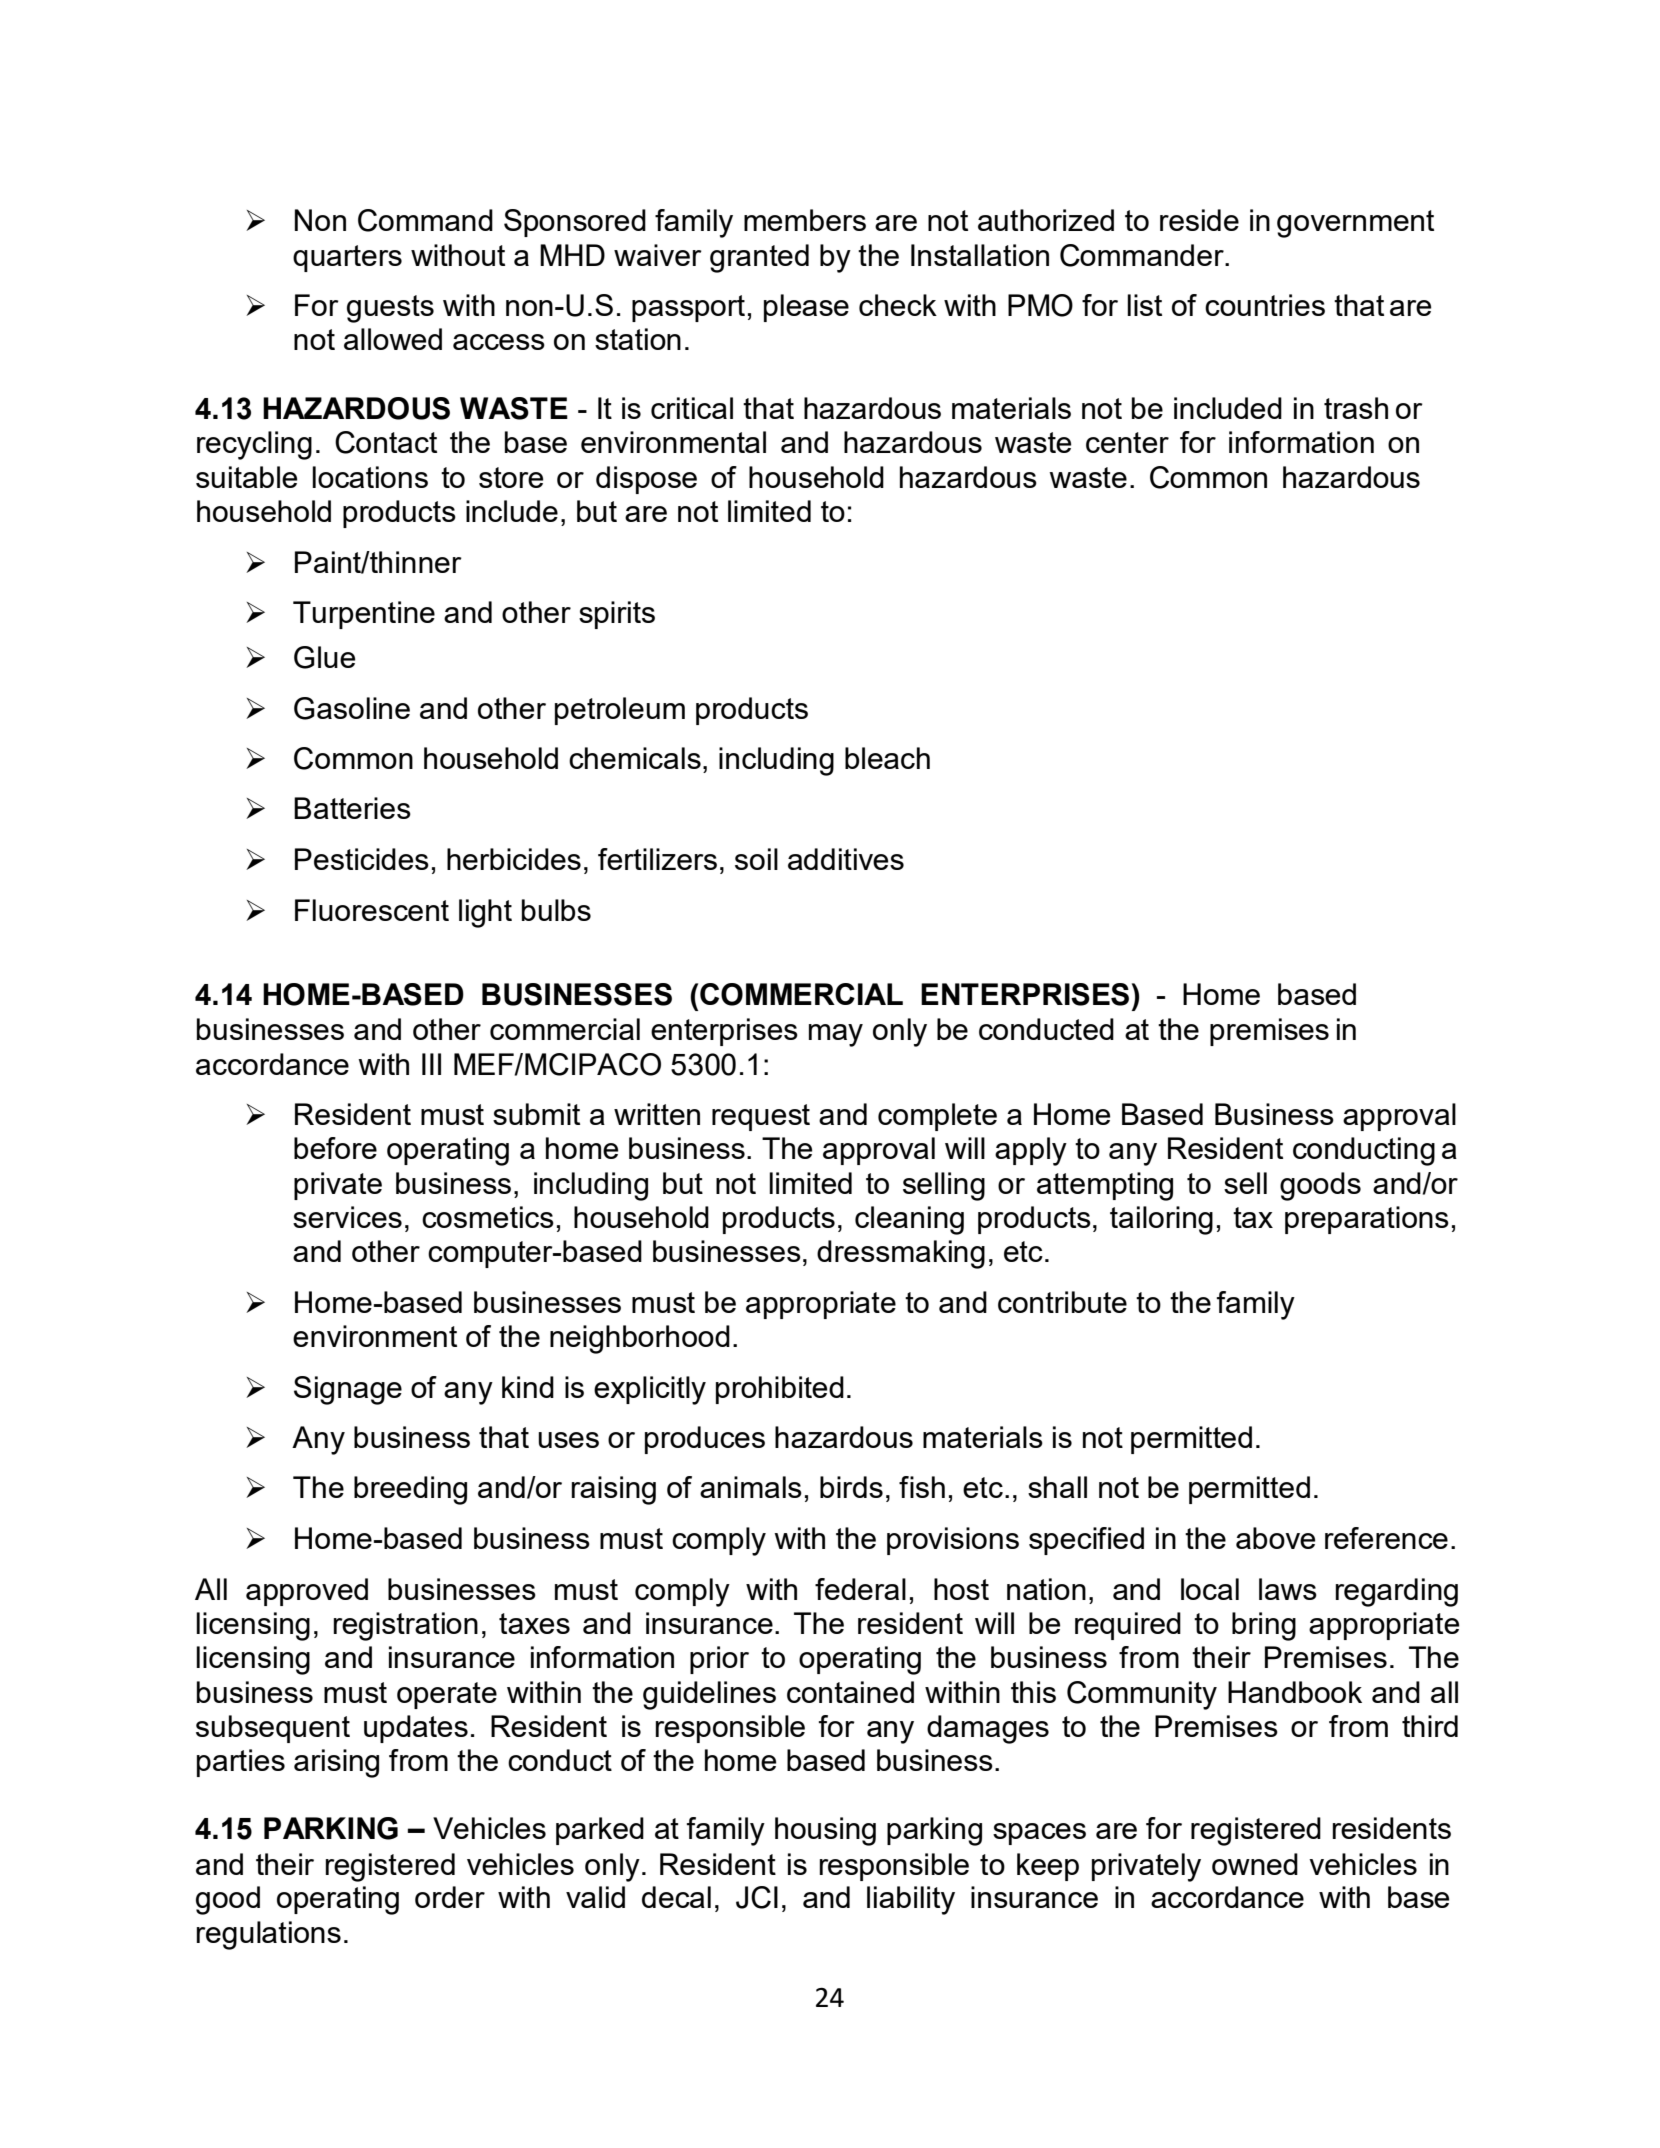  What do you see at coordinates (806, 308) in the image?
I see `please` at bounding box center [806, 308].
